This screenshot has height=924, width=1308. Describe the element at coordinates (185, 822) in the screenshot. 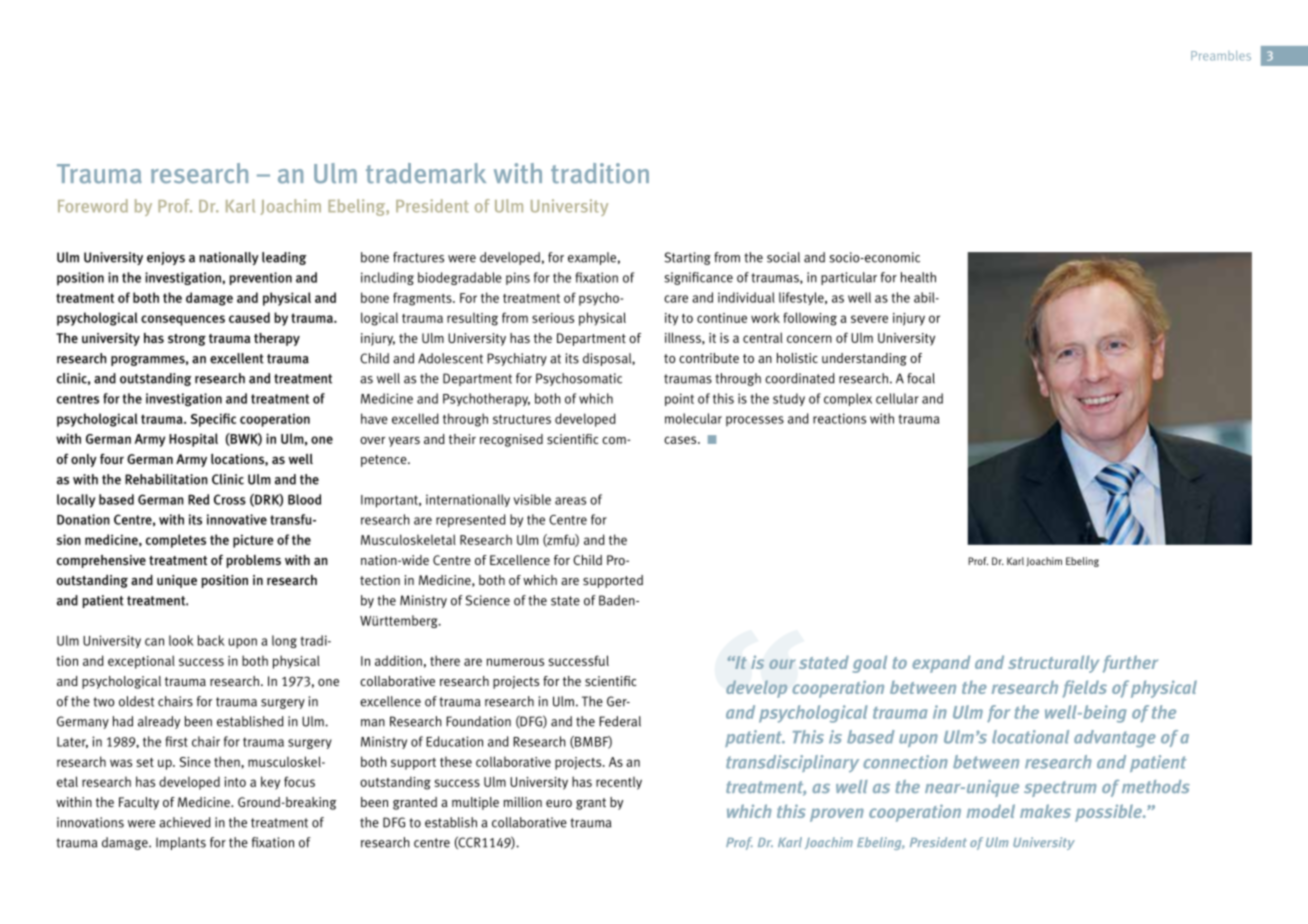

I see `achieved` at that location.
